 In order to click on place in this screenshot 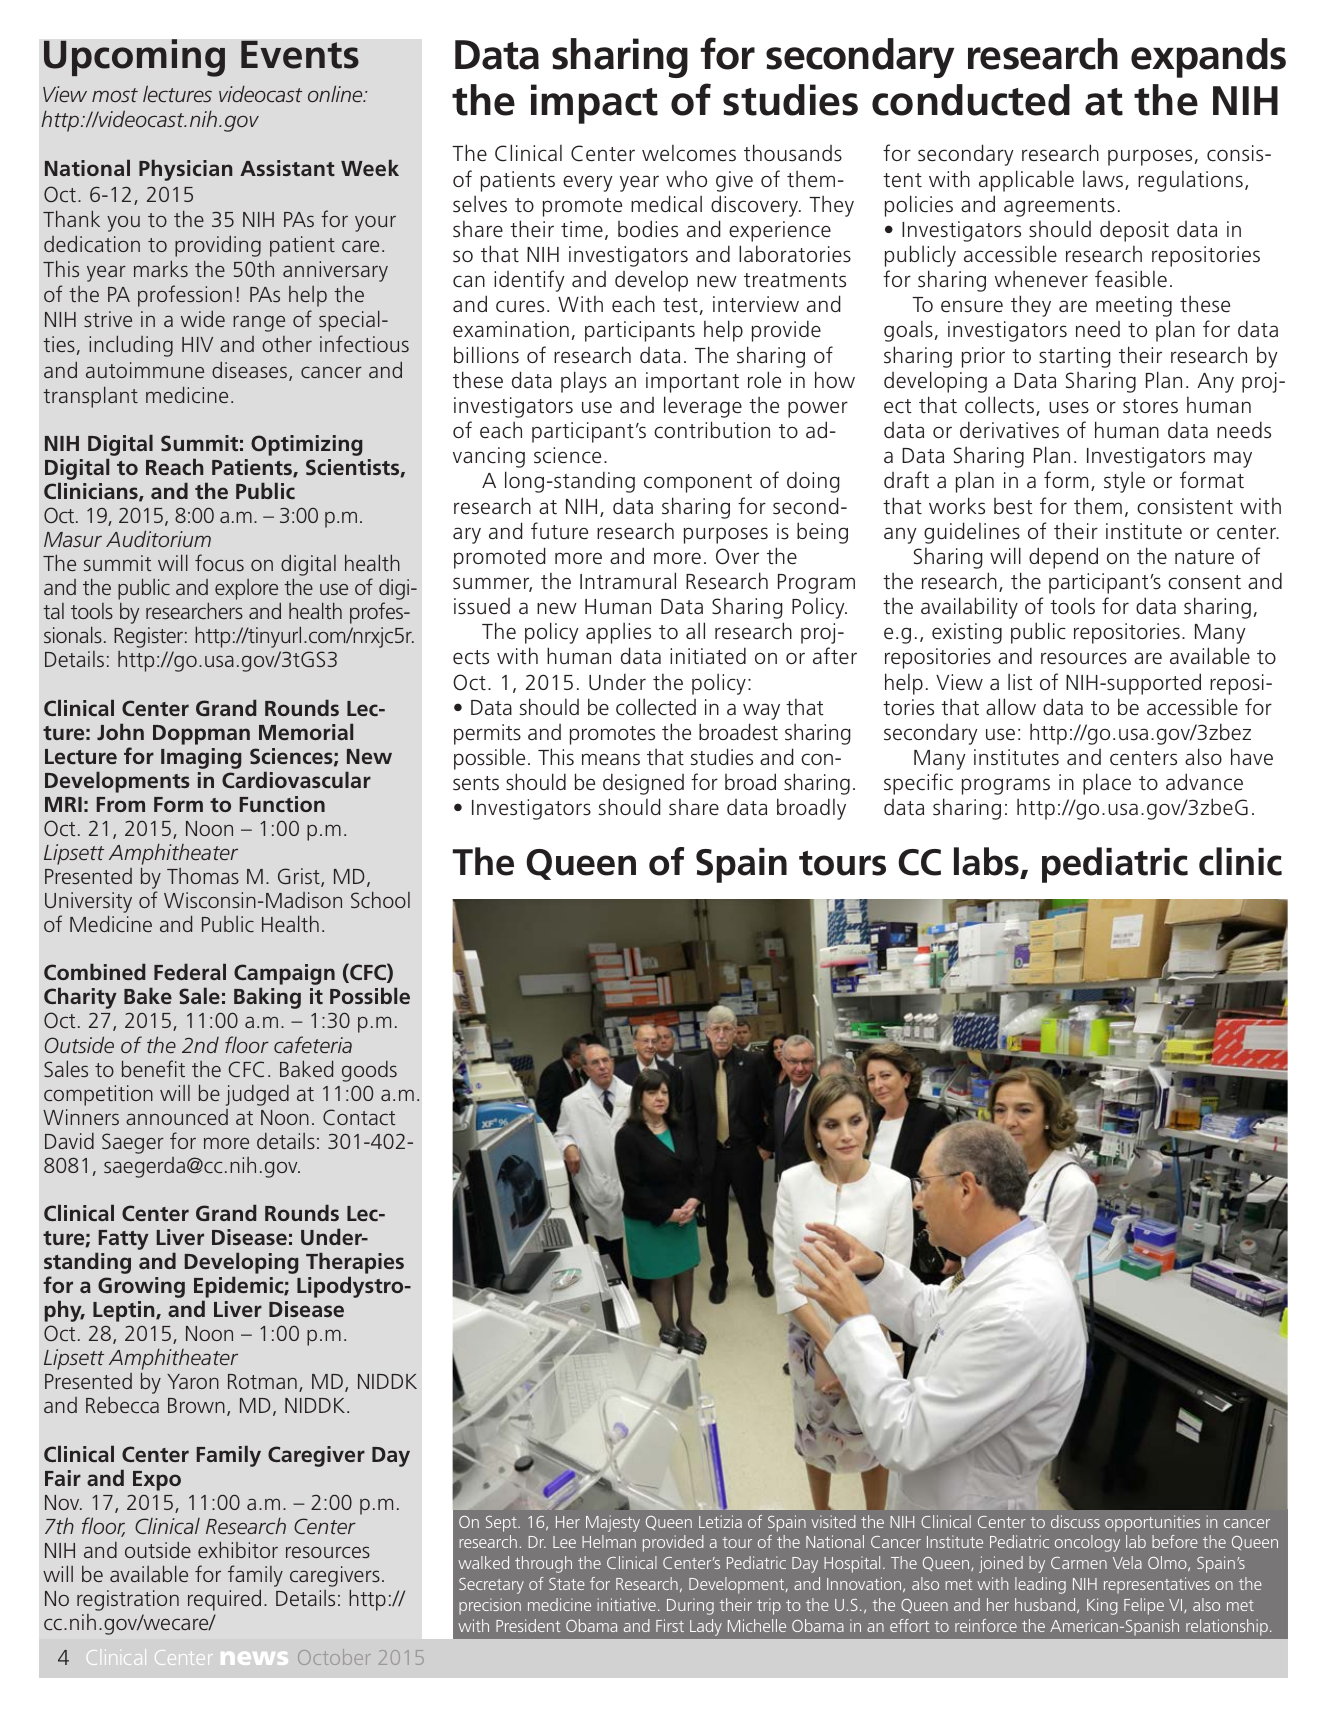, I will do `click(1107, 784)`.
